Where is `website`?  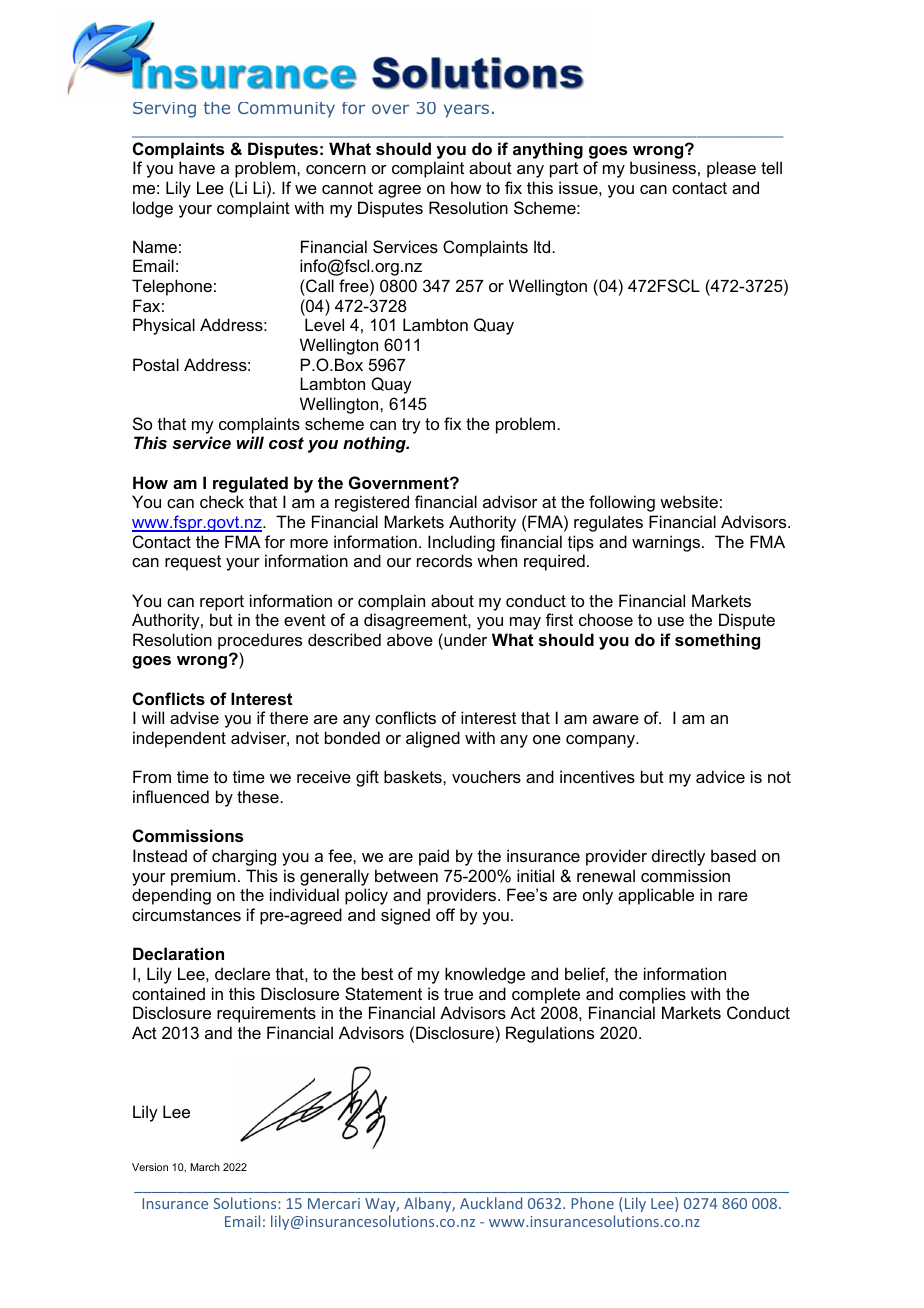
website is located at coordinates (689, 501).
